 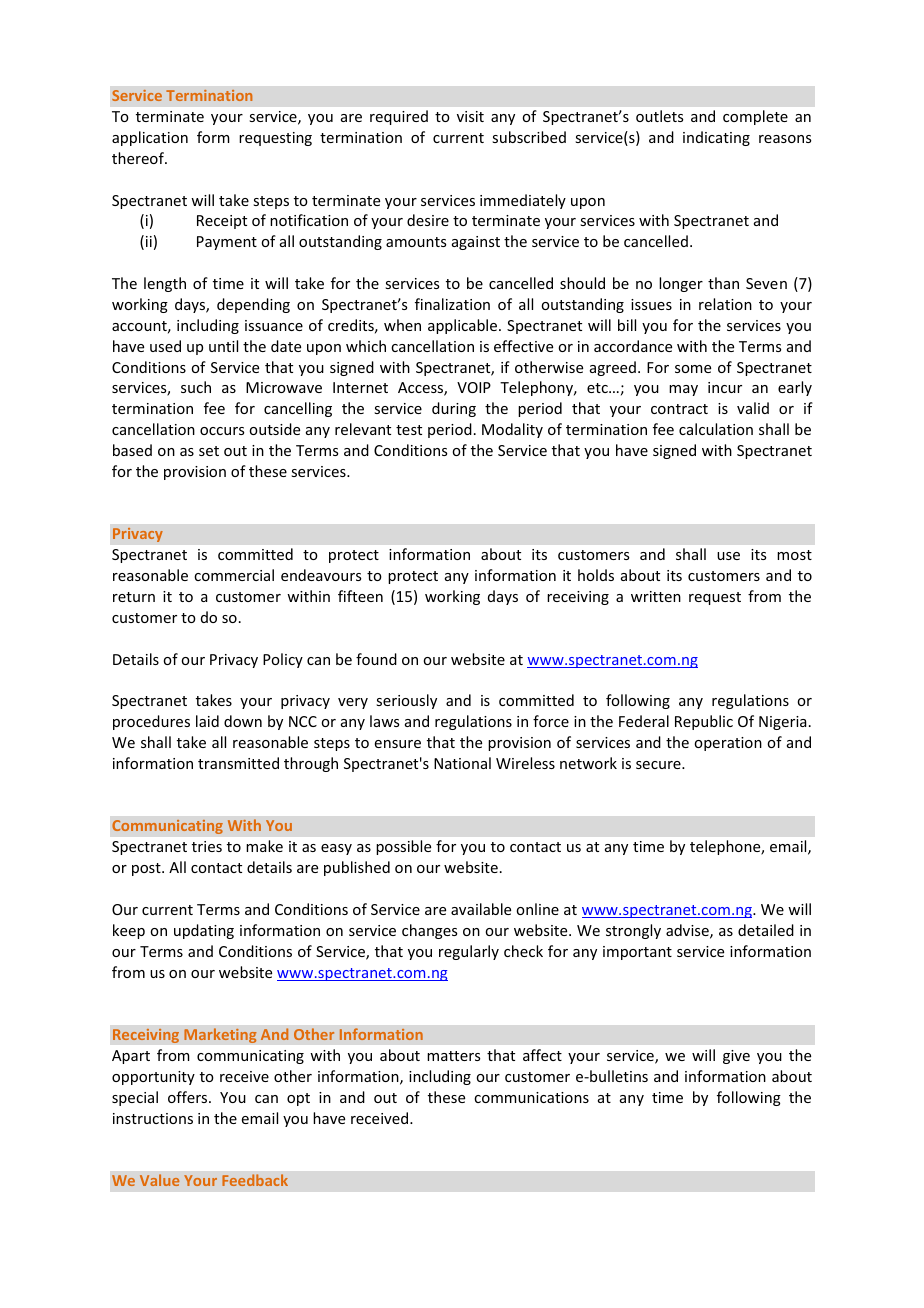 What do you see at coordinates (716, 429) in the screenshot?
I see `calculation` at bounding box center [716, 429].
